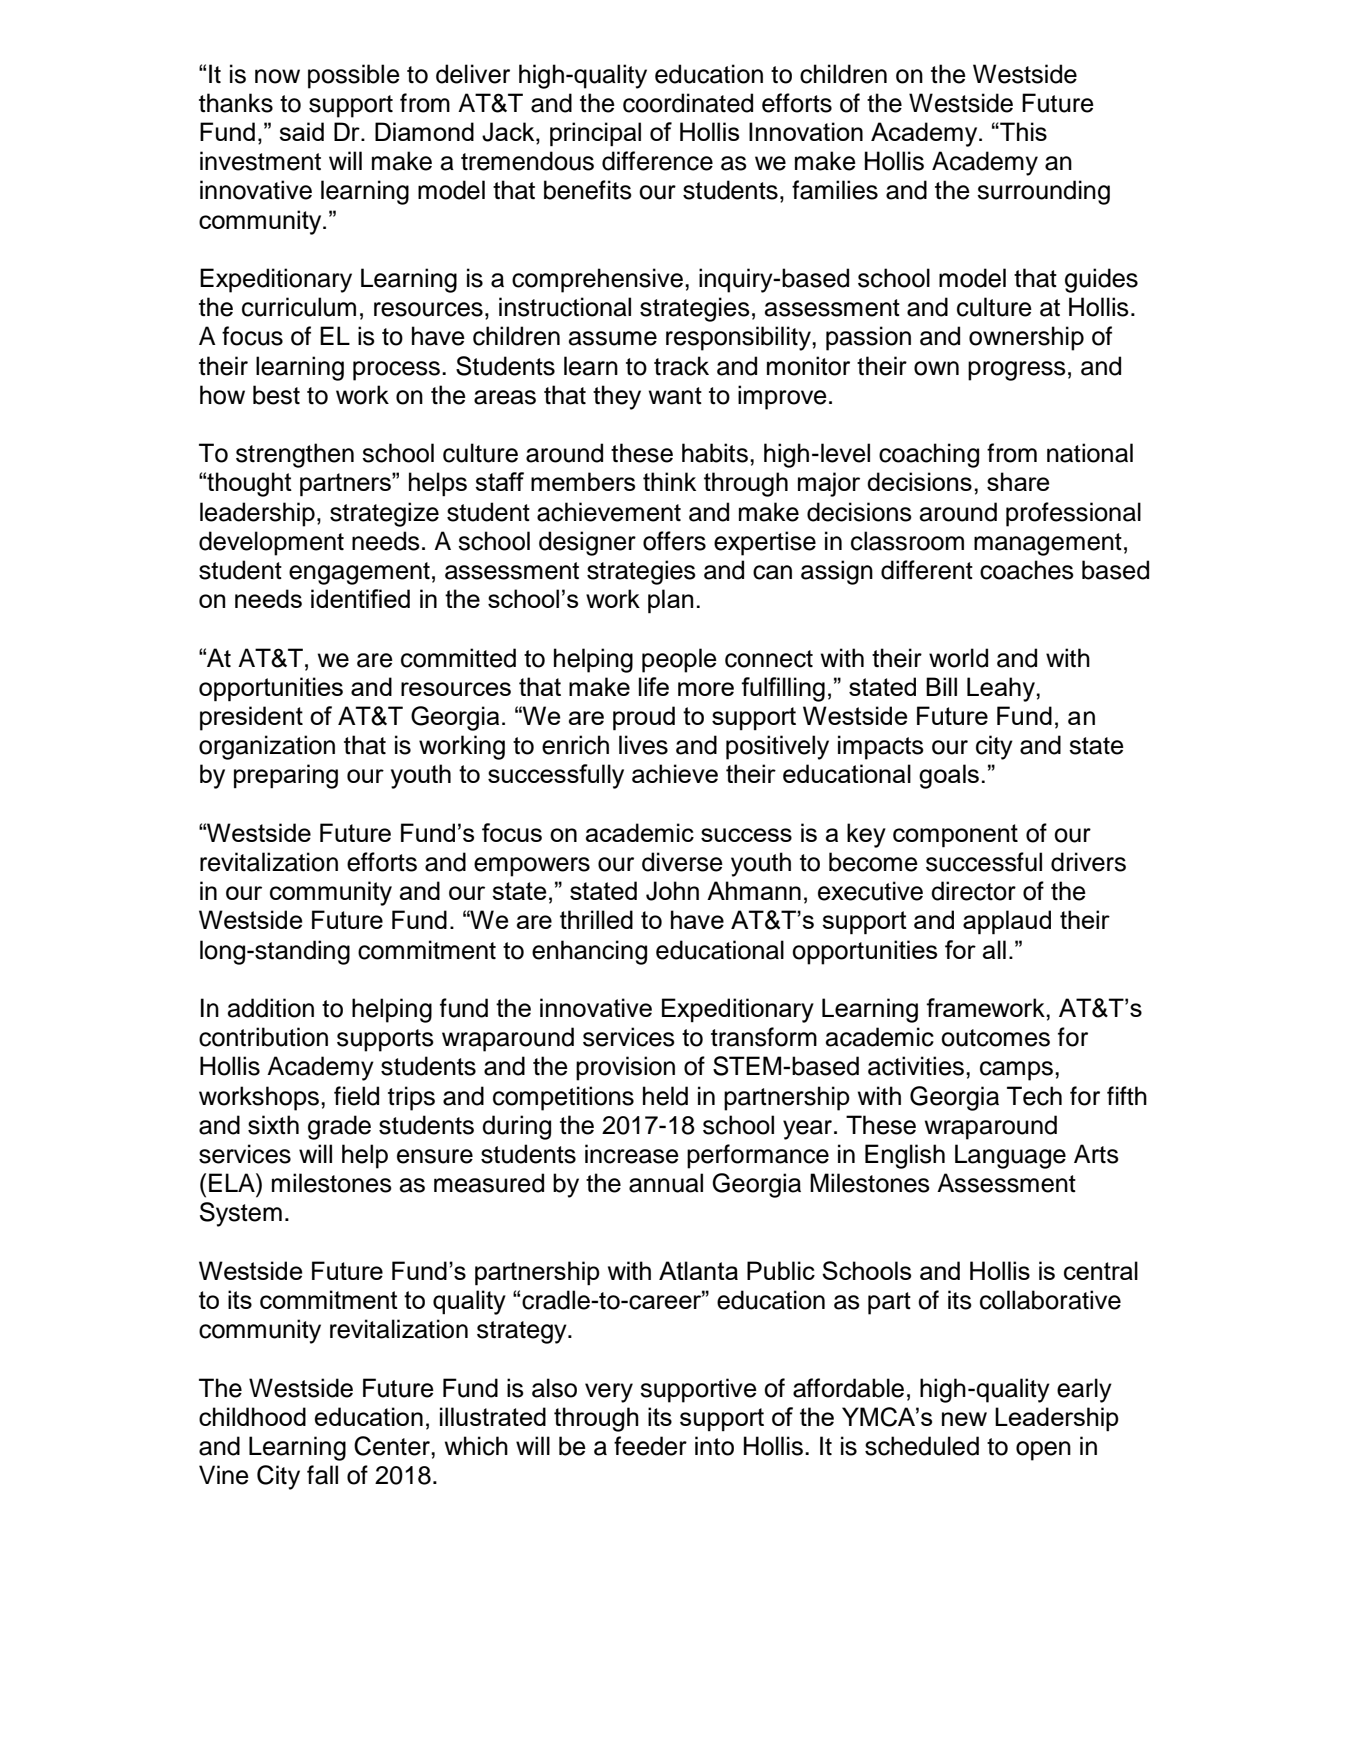  What do you see at coordinates (1043, 1451) in the document?
I see `open` at bounding box center [1043, 1451].
